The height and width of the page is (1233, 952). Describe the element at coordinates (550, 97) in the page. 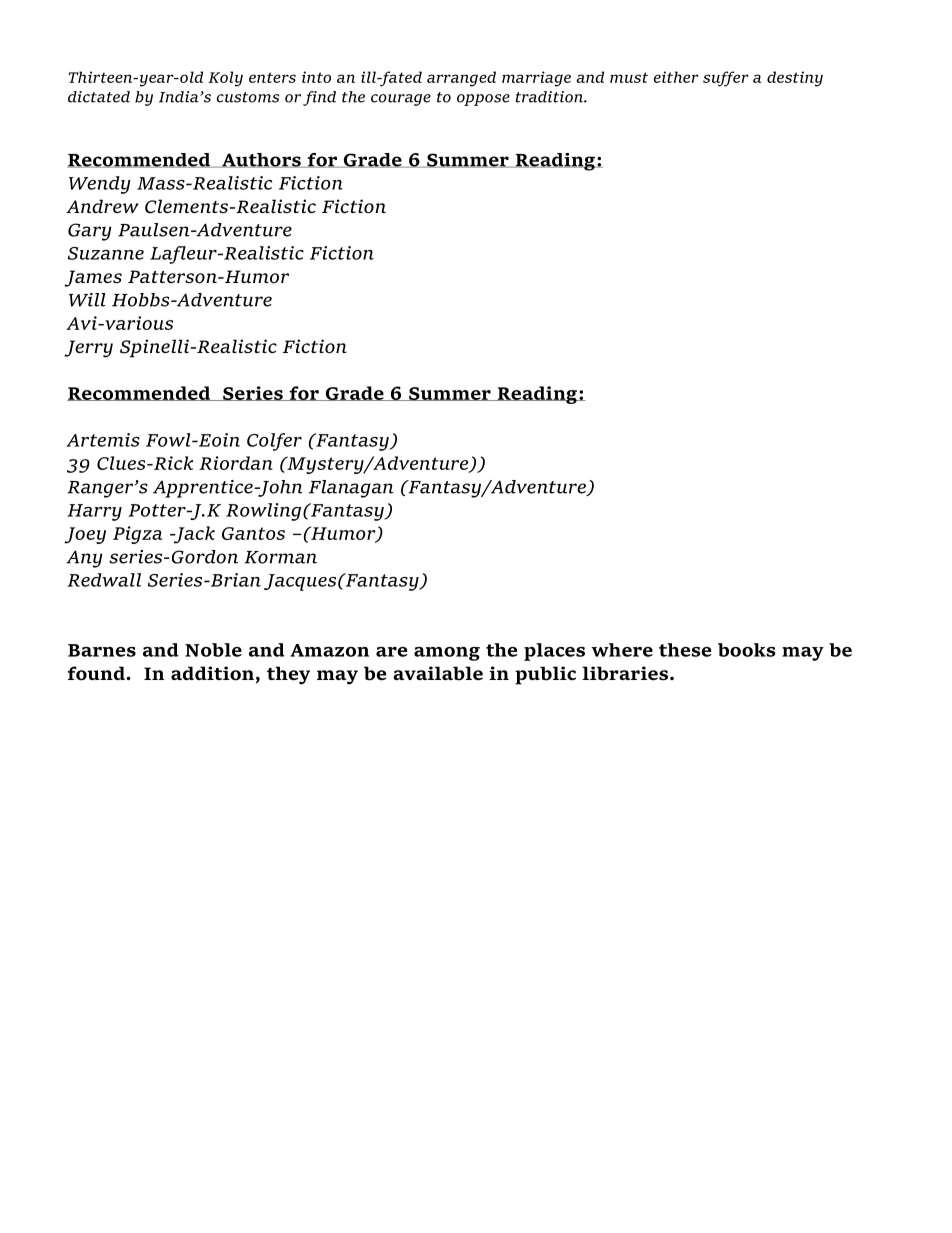

I see `tradition` at that location.
